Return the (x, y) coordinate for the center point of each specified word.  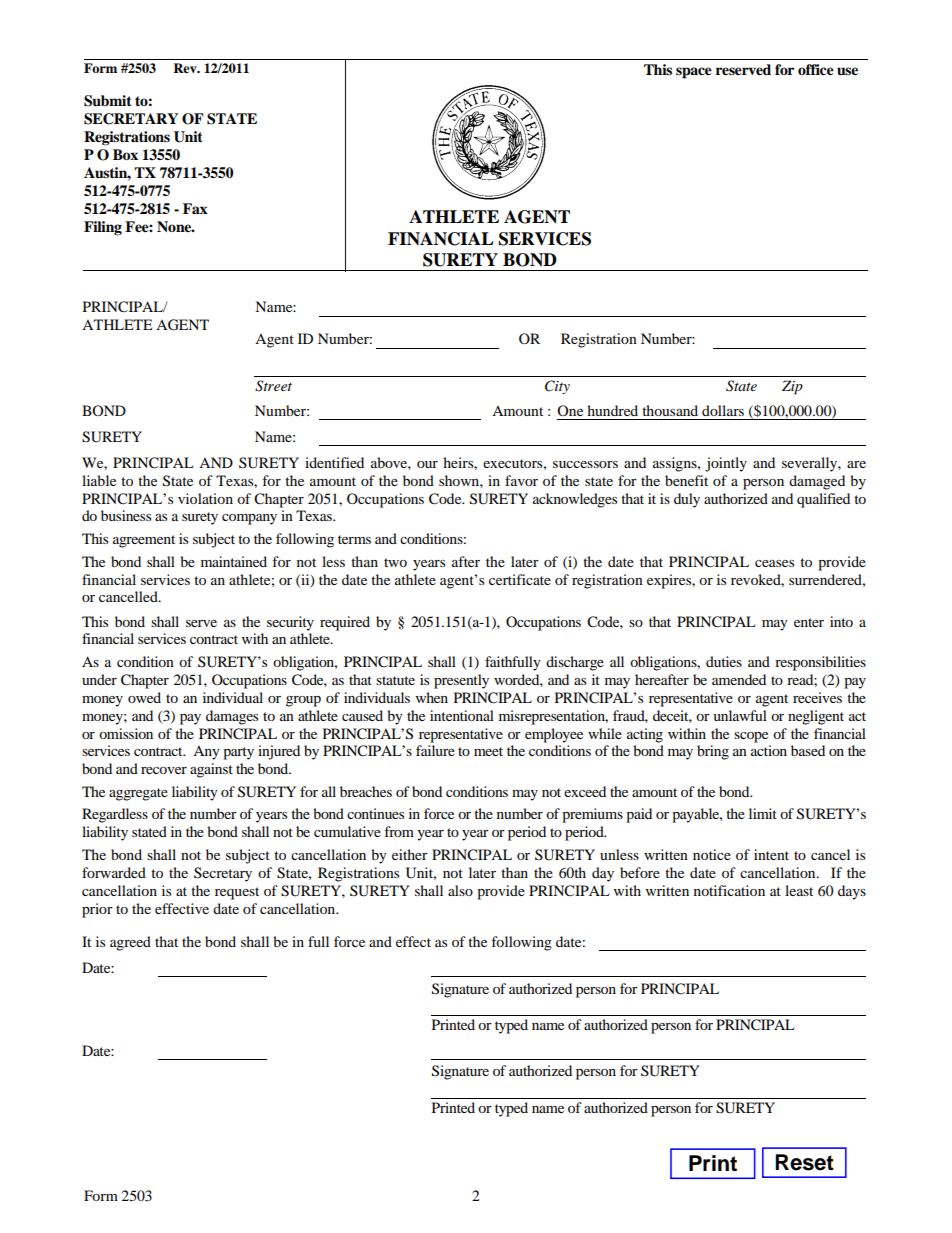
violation (205, 498)
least (799, 890)
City (557, 387)
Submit (108, 101)
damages (232, 717)
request (237, 893)
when (432, 697)
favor (521, 480)
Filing (103, 228)
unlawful (740, 715)
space (694, 73)
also (460, 890)
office (816, 70)
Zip (792, 387)
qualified (823, 500)
